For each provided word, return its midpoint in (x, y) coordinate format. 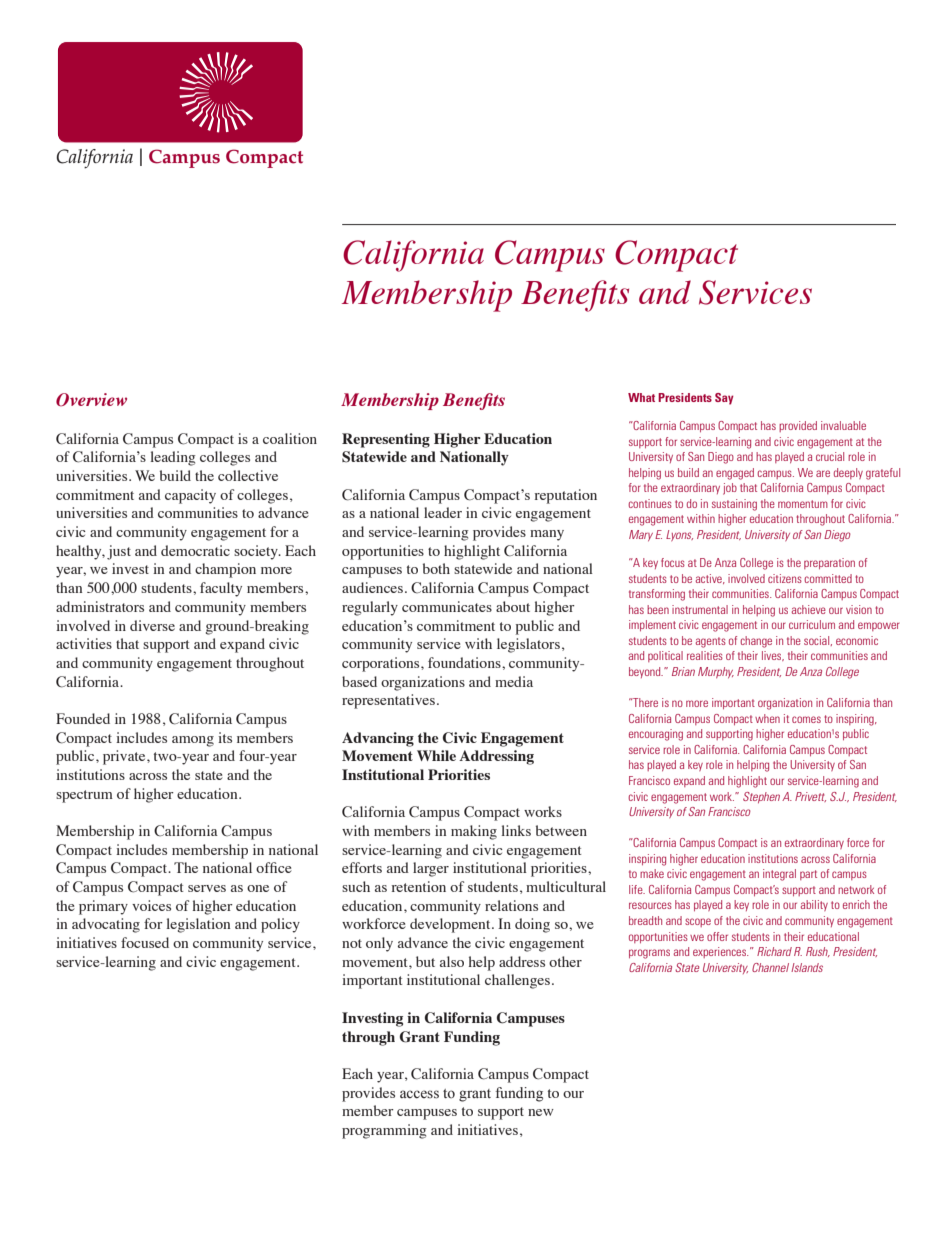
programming (384, 1131)
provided (798, 426)
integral (779, 875)
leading (172, 458)
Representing (386, 440)
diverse (152, 625)
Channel (770, 967)
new (541, 1112)
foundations (465, 662)
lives (773, 656)
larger (431, 869)
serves (207, 888)
